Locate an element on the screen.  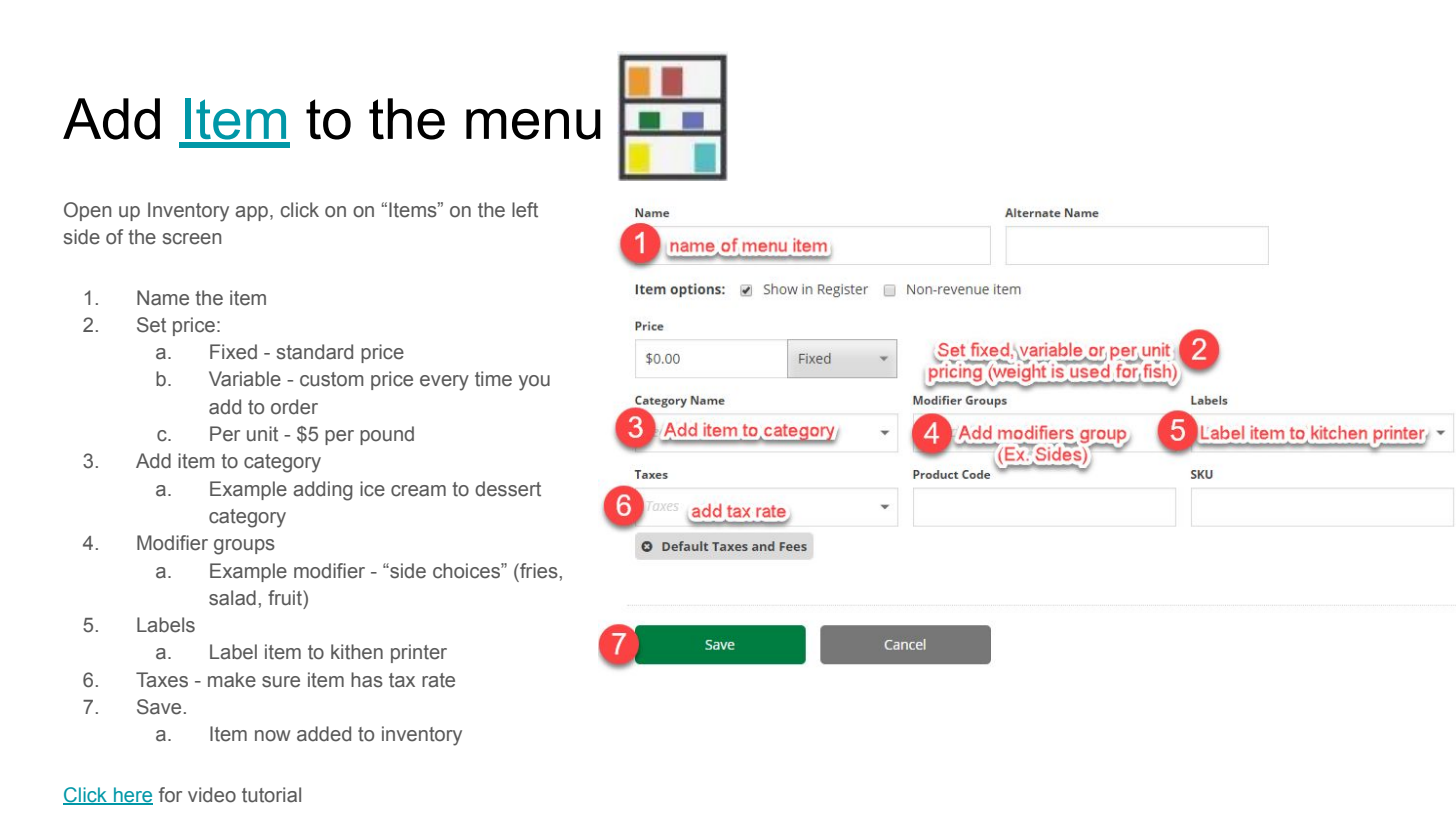
Open is located at coordinates (87, 211).
